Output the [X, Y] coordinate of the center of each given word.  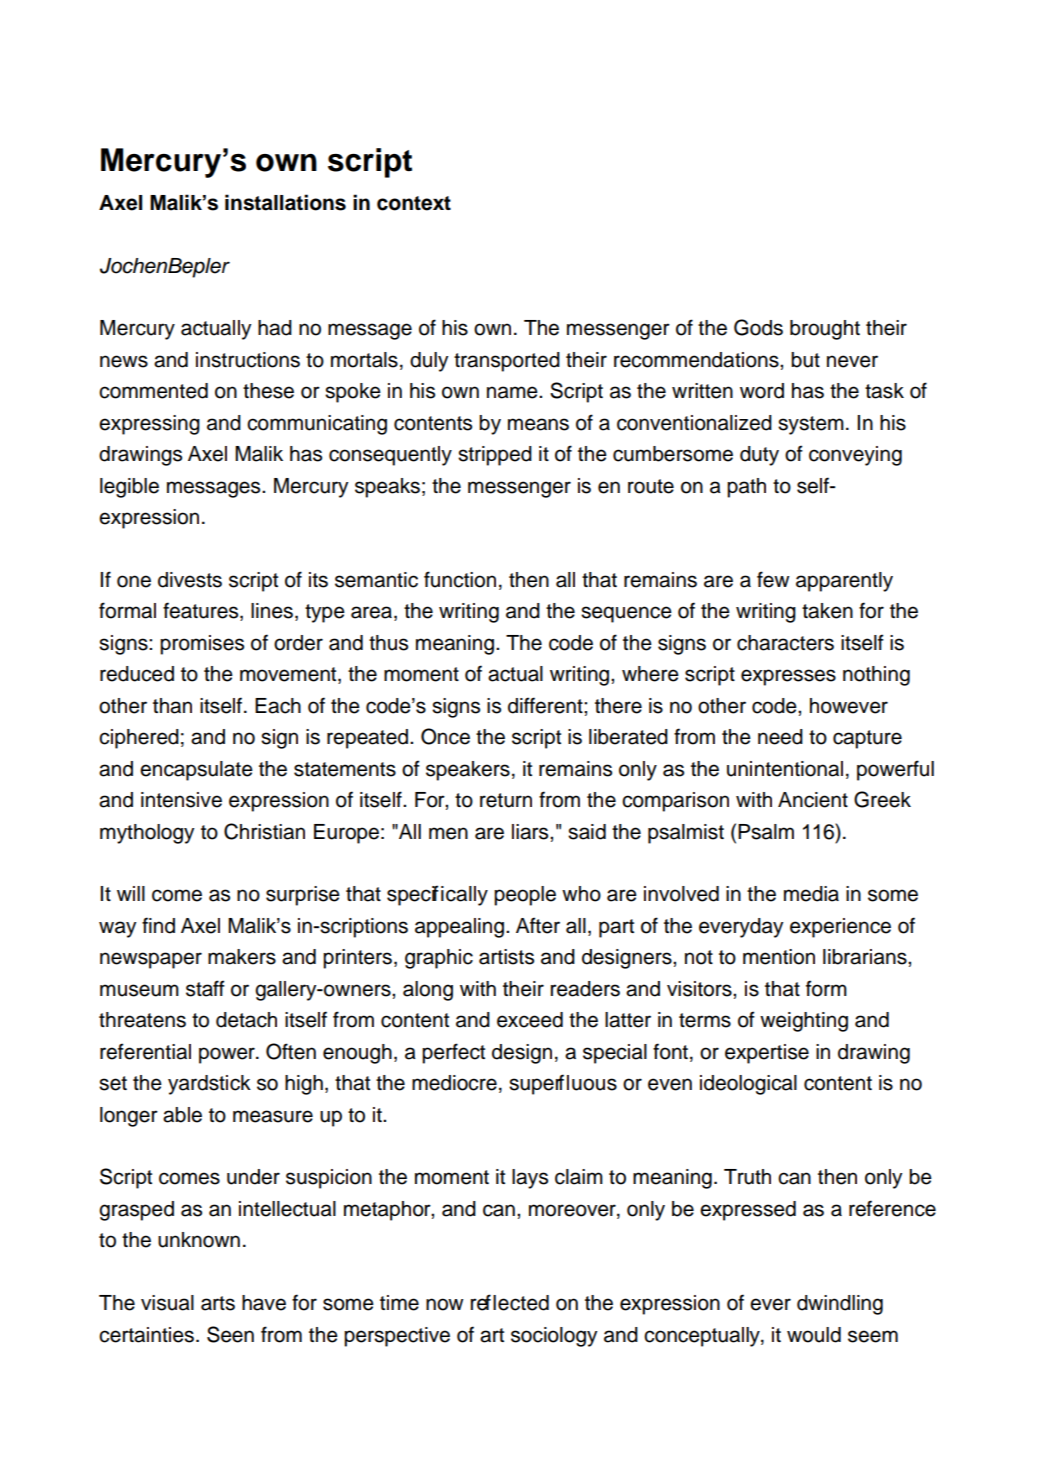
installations [285, 202]
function [460, 579]
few [773, 579]
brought [825, 330]
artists [506, 957]
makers [242, 957]
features [202, 611]
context [414, 203]
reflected [510, 1302]
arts [218, 1303]
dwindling [840, 1305]
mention [779, 957]
